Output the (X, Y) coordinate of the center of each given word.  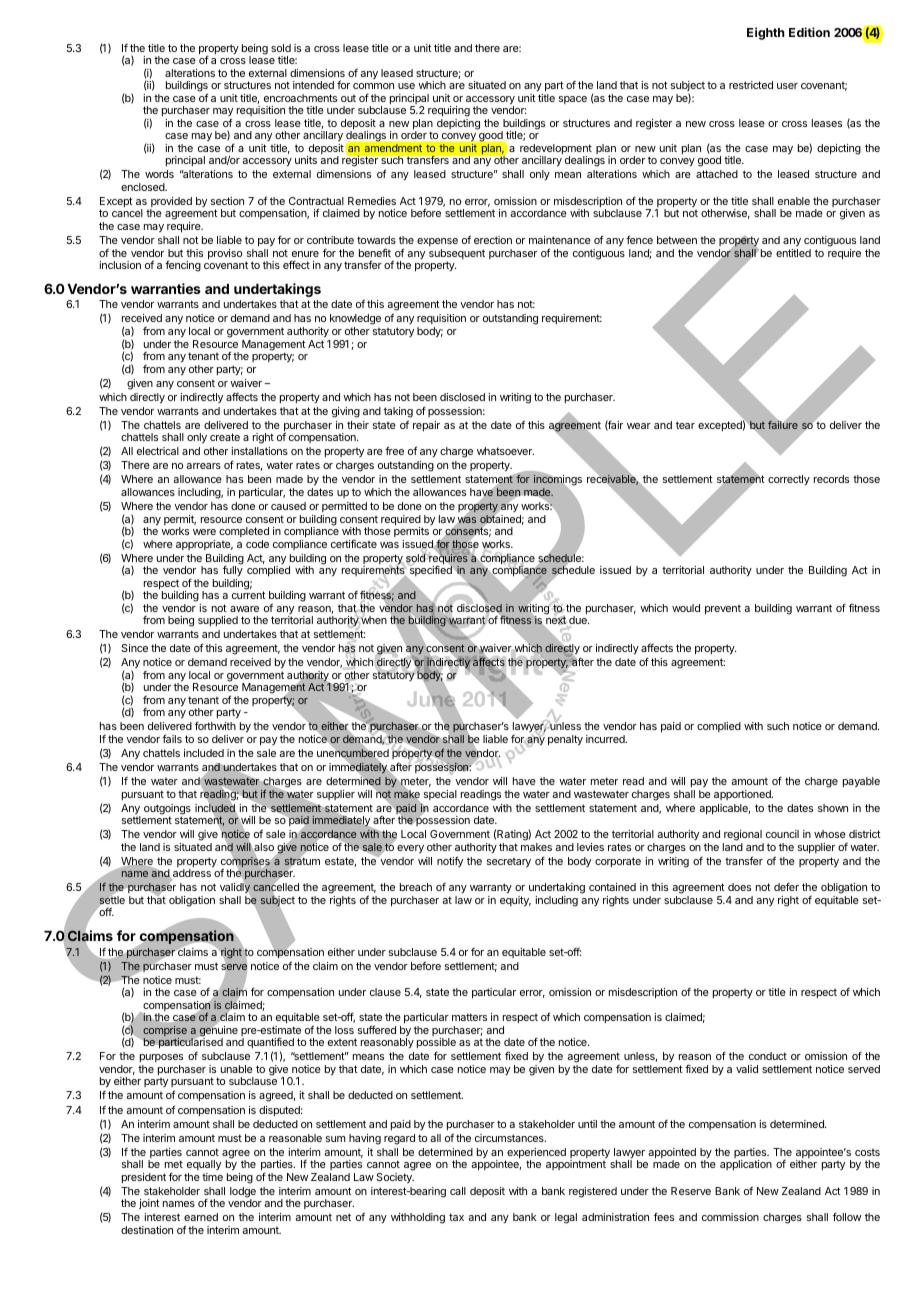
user (787, 86)
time (212, 1177)
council (782, 834)
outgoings (167, 810)
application (746, 1165)
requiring (449, 113)
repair (426, 426)
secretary (509, 863)
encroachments (300, 98)
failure (783, 424)
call (458, 1191)
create (225, 437)
